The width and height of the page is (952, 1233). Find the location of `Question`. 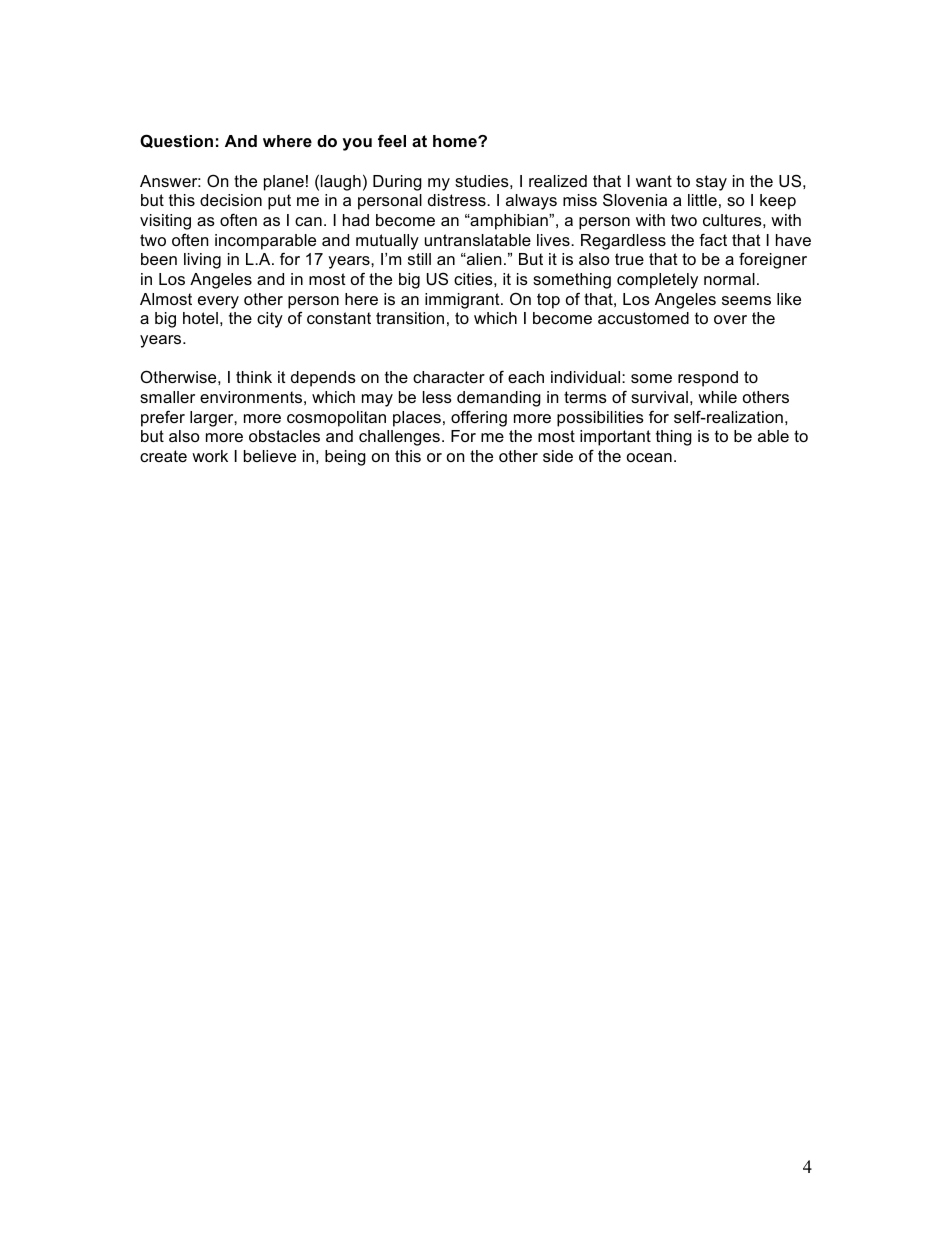

Question is located at coordinates (176, 141).
